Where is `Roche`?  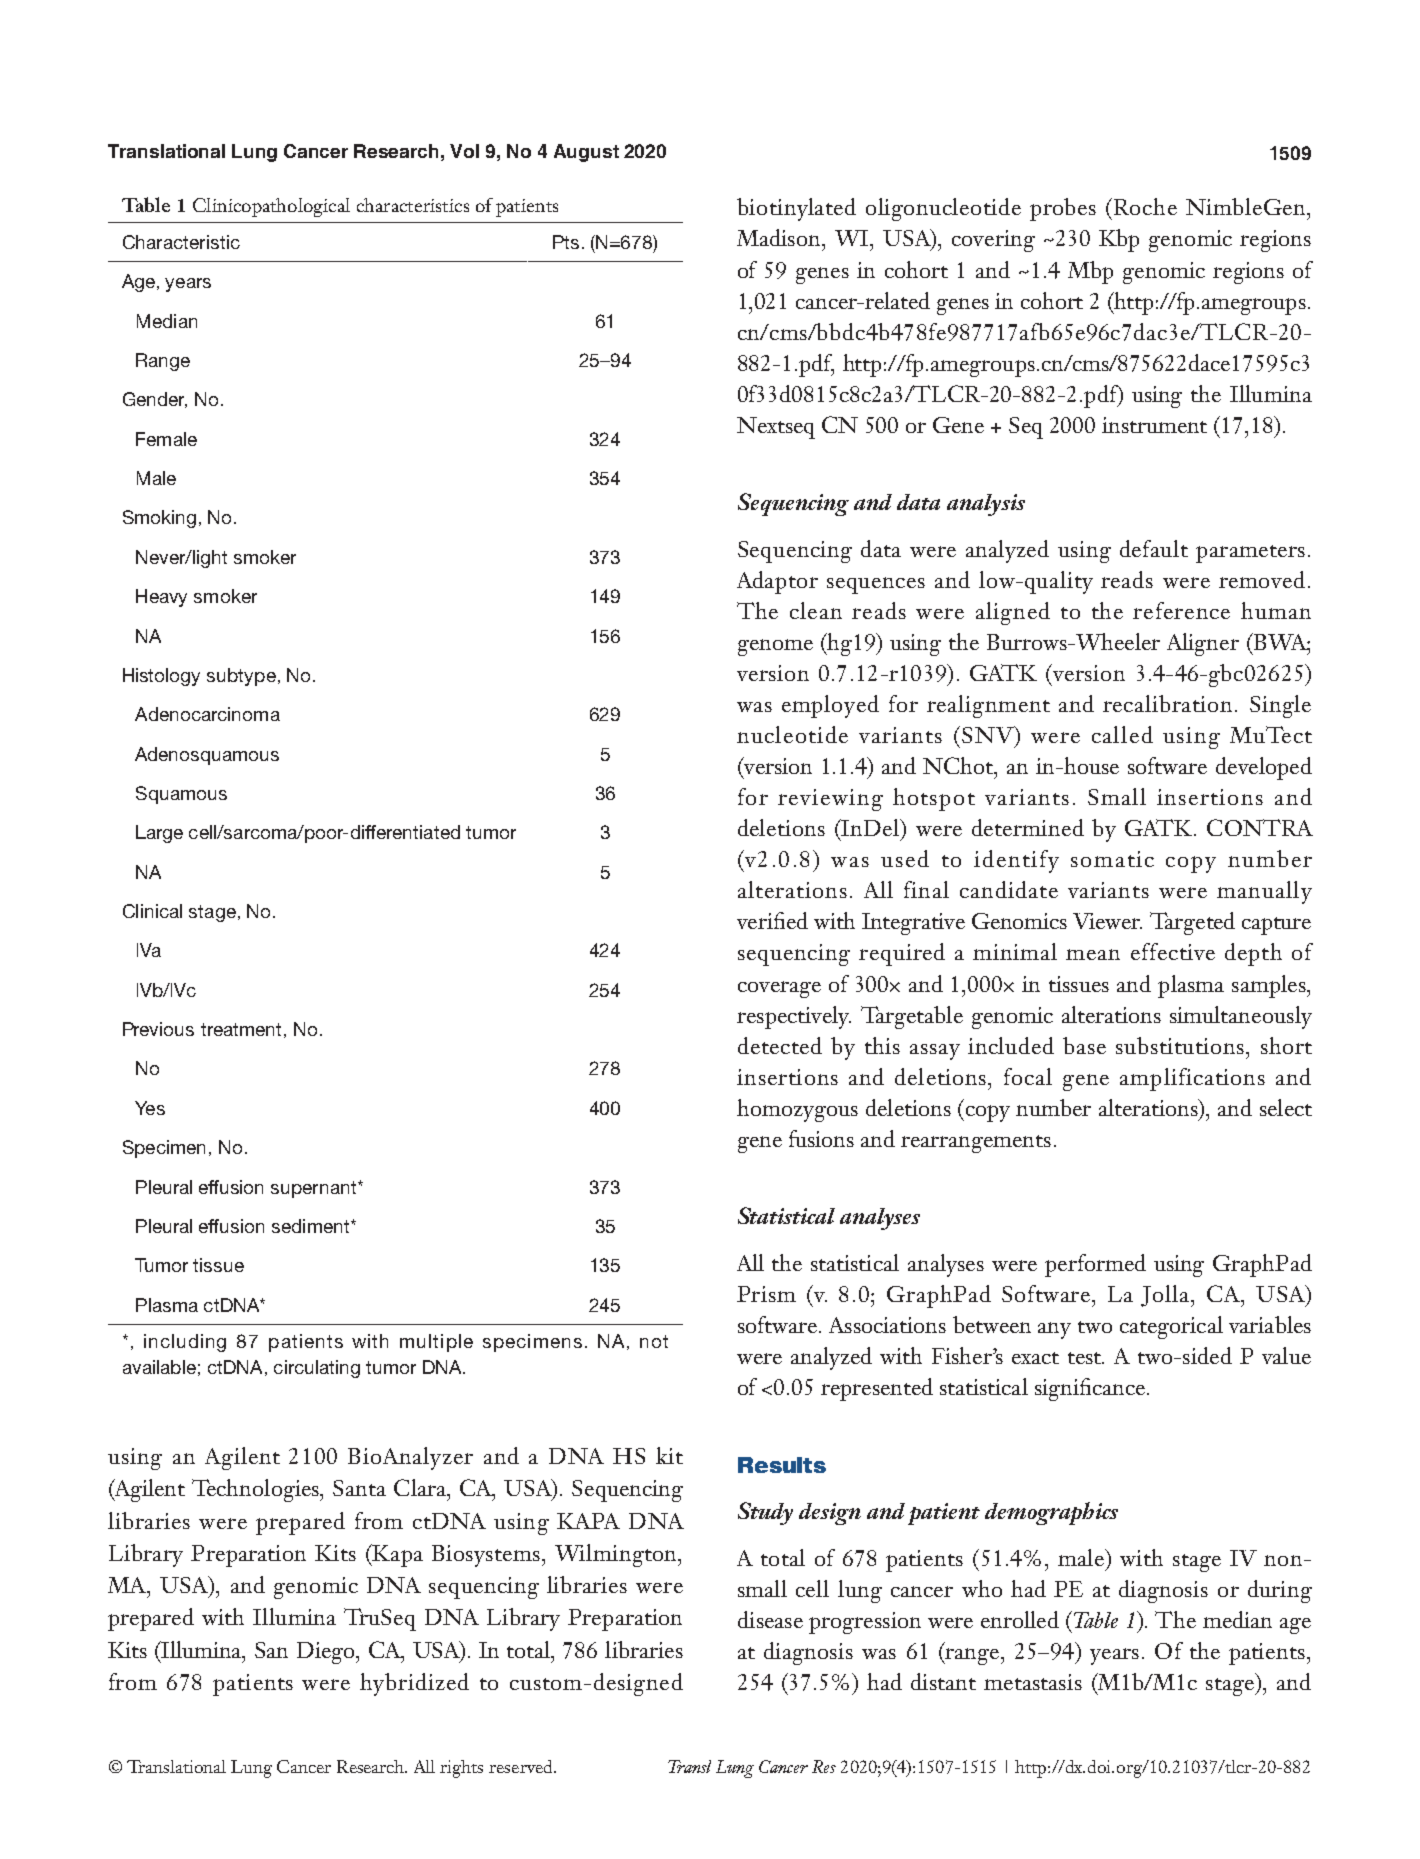 Roche is located at coordinates (1145, 206).
